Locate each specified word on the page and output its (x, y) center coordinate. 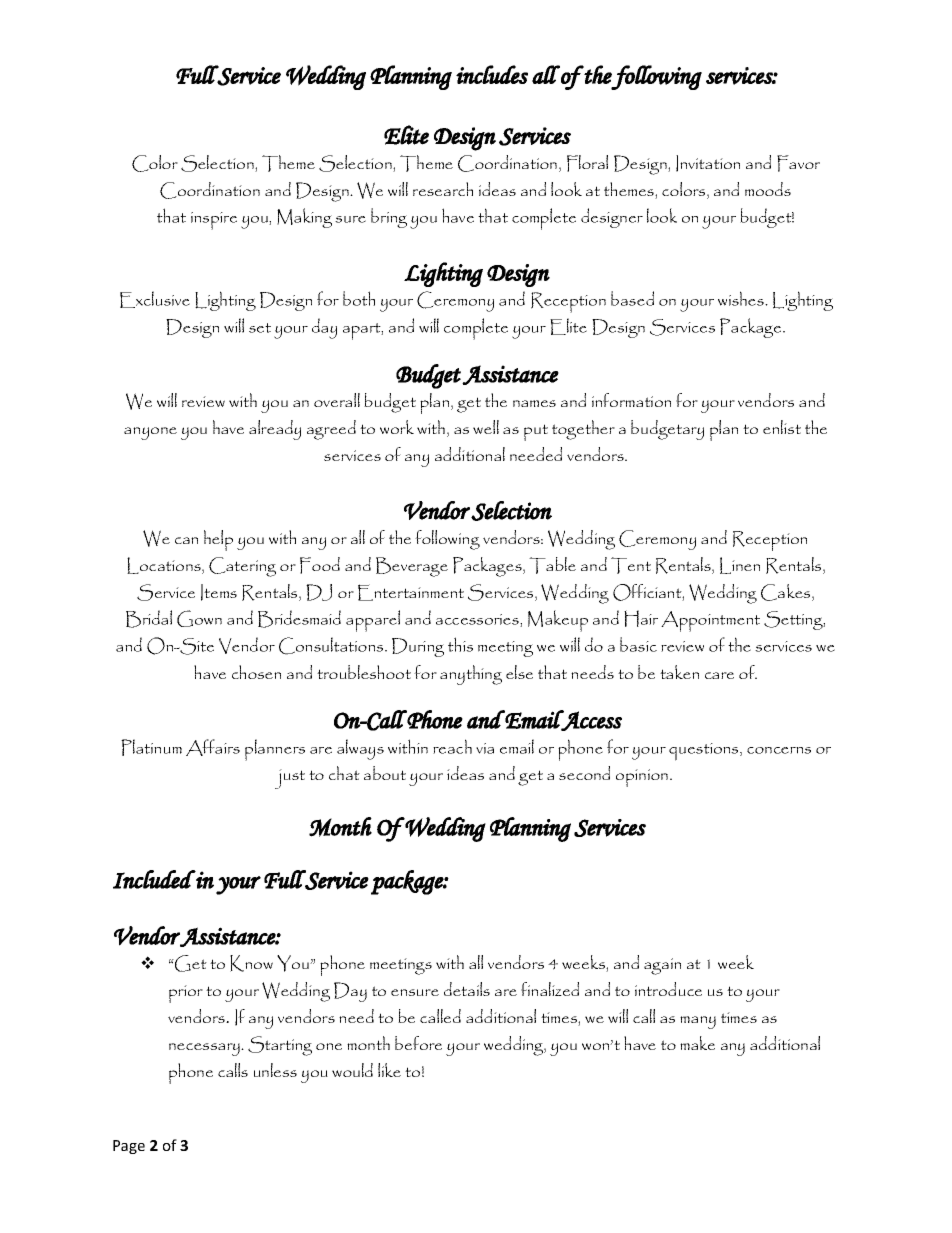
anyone (150, 433)
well (486, 427)
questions (705, 752)
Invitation (708, 163)
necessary (205, 1049)
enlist (782, 427)
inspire (214, 221)
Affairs (213, 747)
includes (492, 74)
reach (452, 746)
